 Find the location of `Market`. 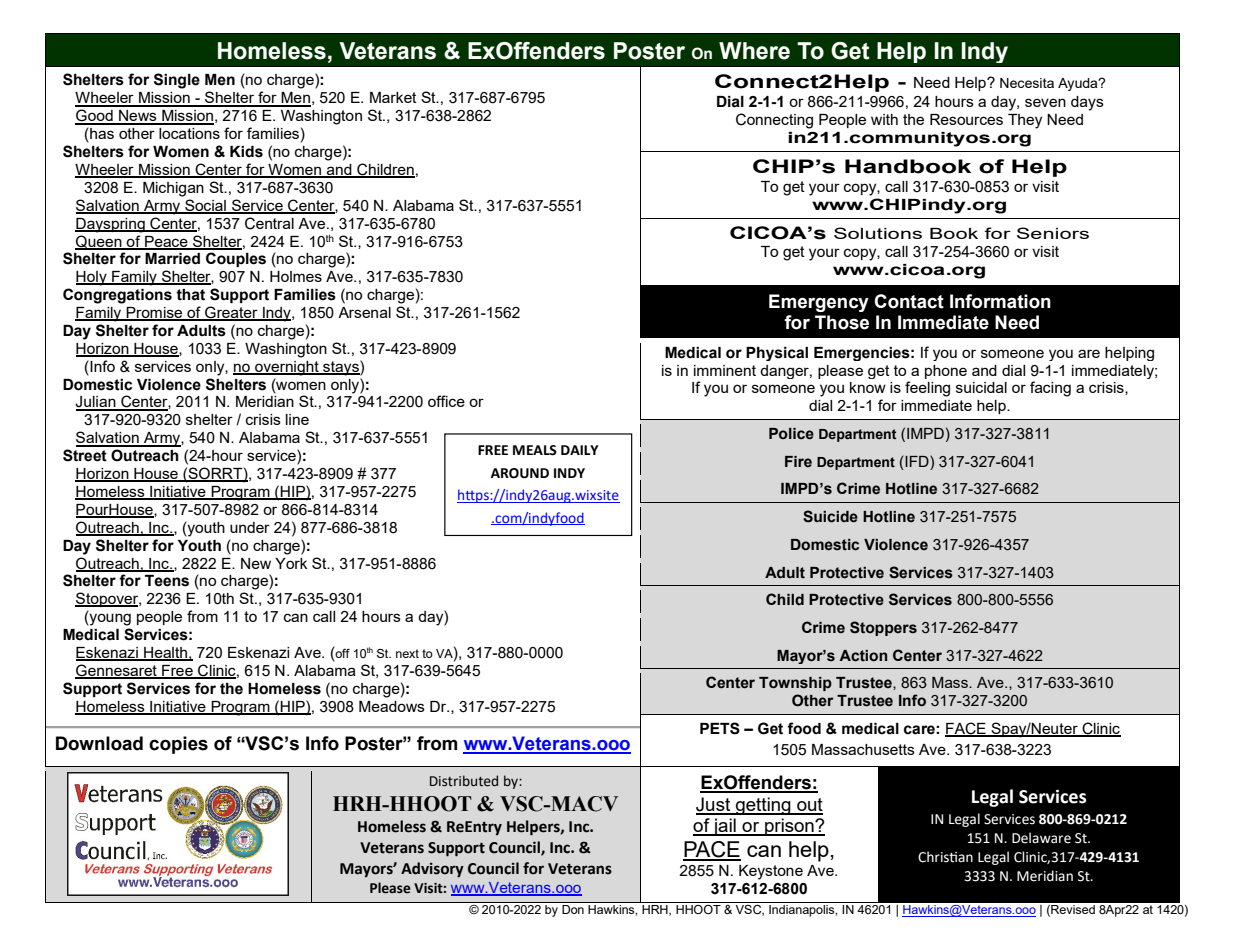

Market is located at coordinates (393, 97).
